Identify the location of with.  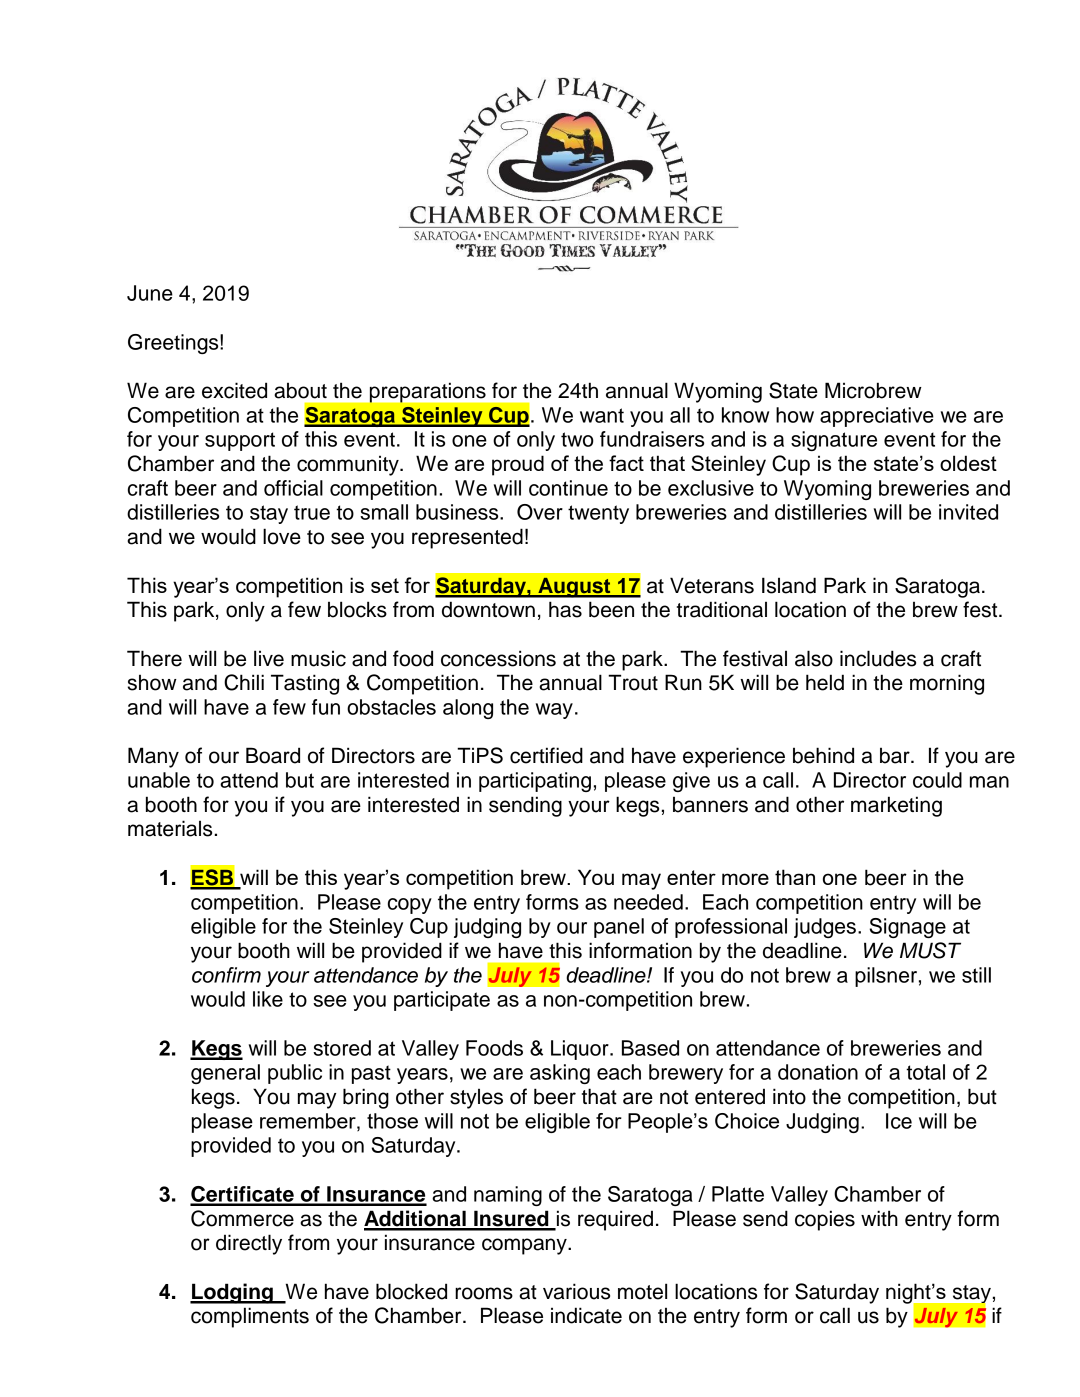
(879, 1218).
